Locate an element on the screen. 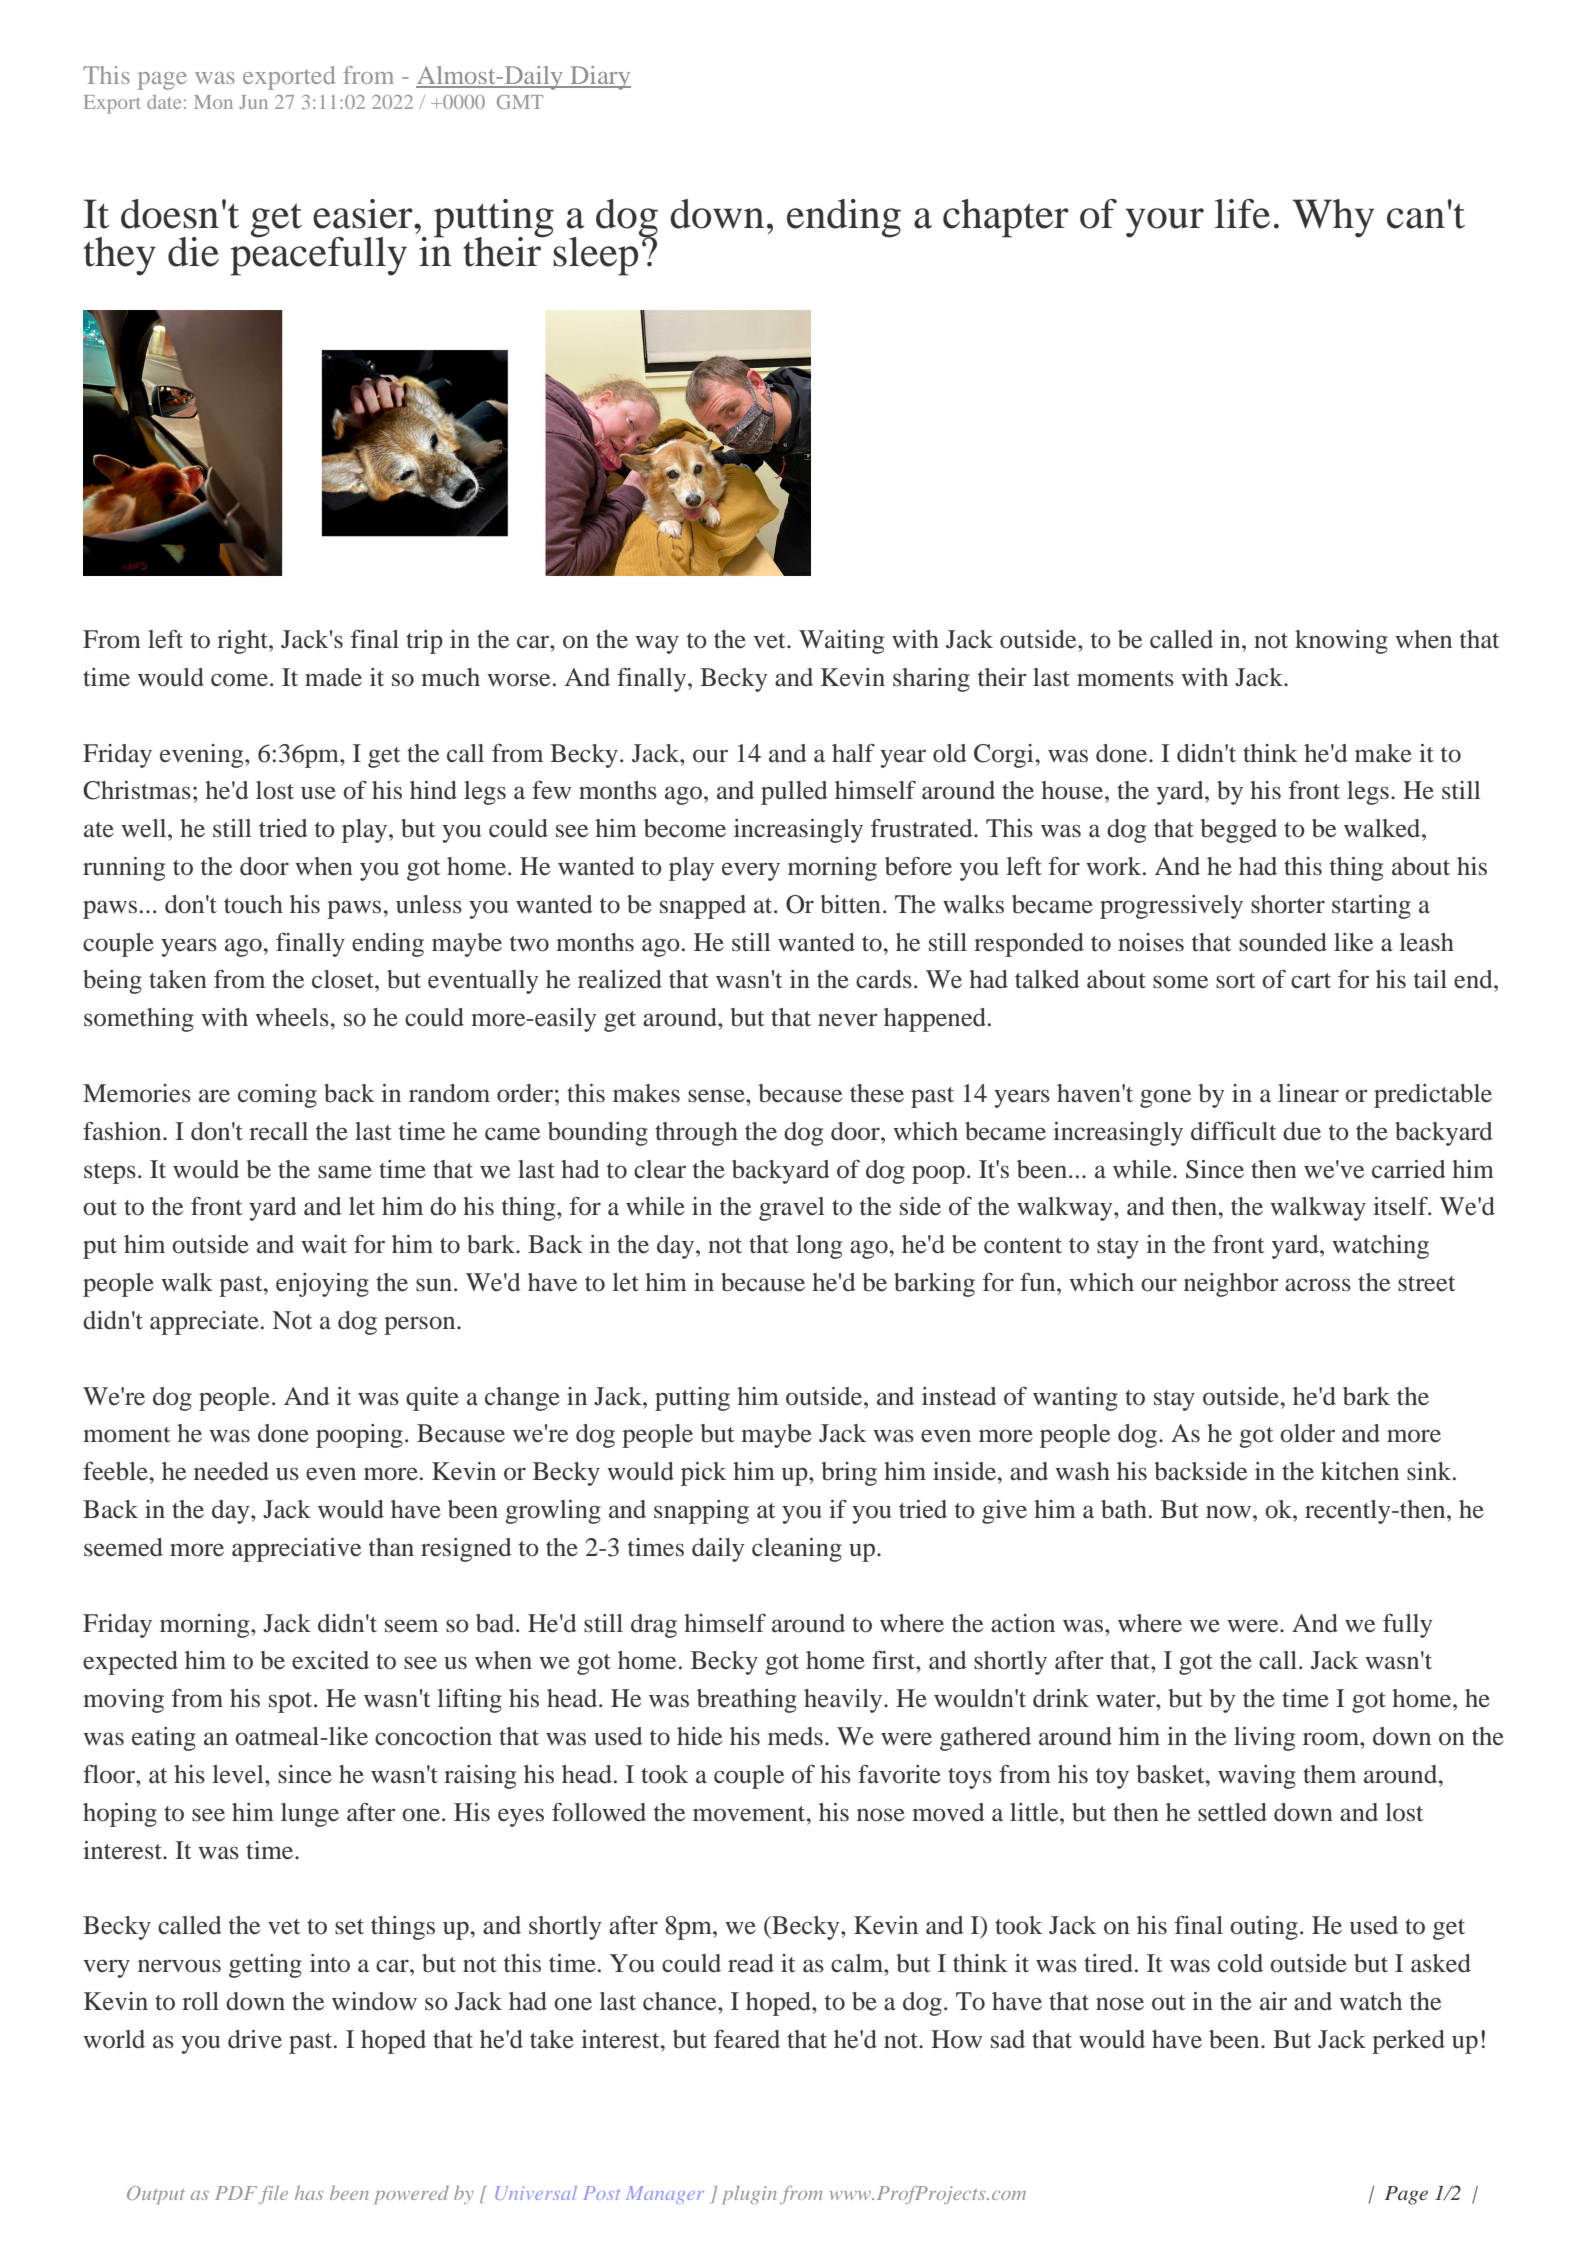  due is located at coordinates (1302, 1131).
